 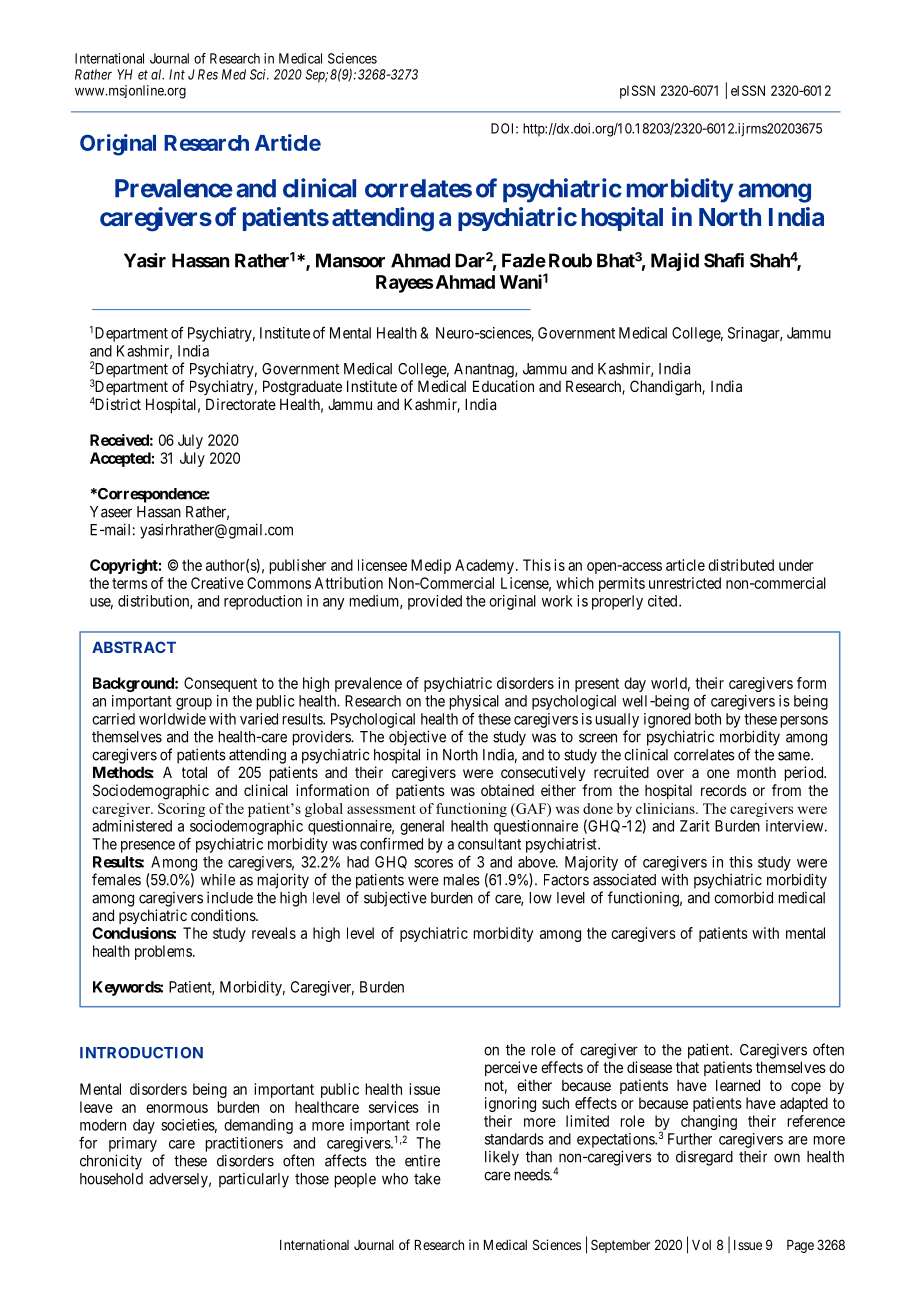 I want to click on distributed, so click(x=741, y=565).
